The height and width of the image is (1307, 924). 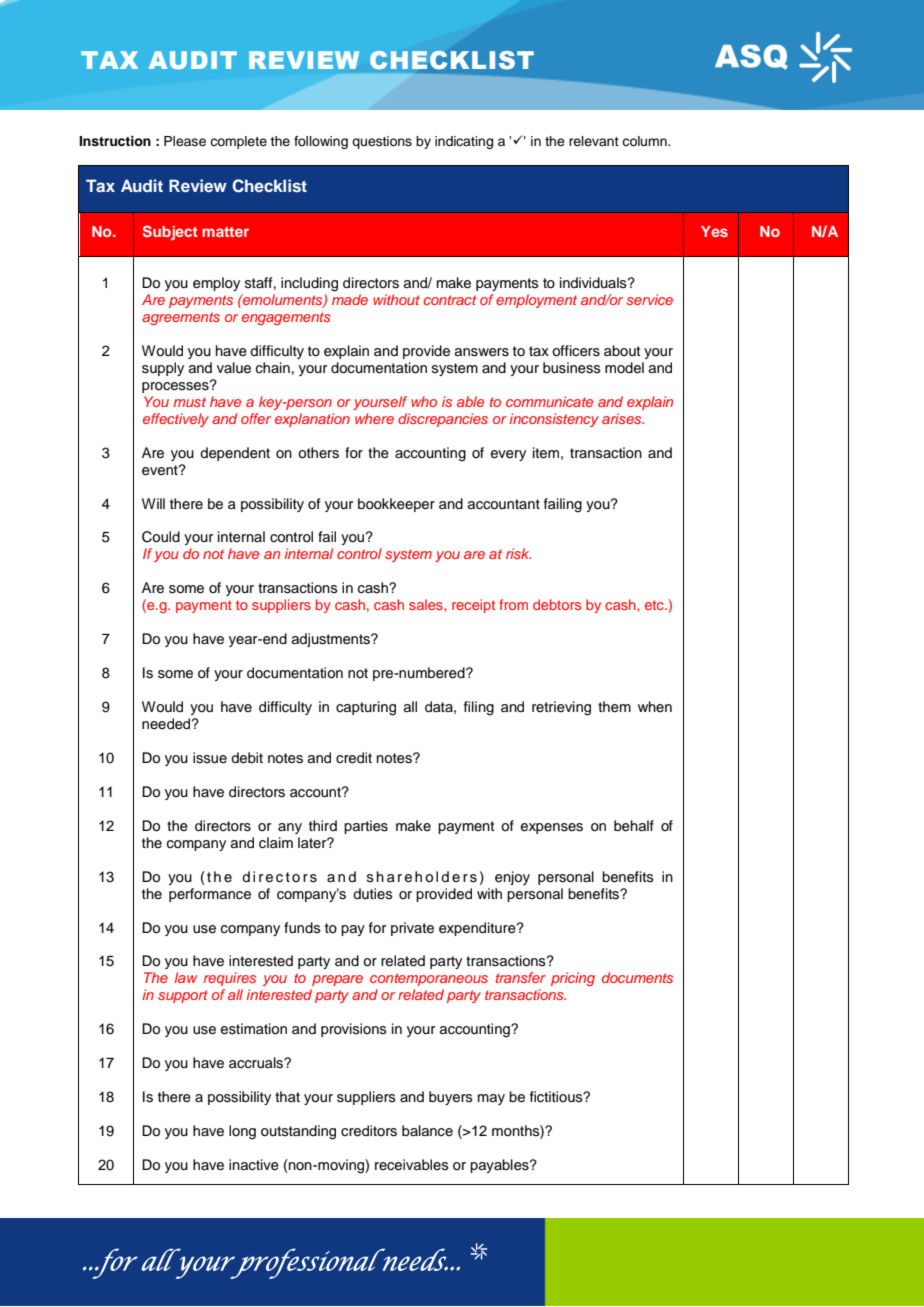 What do you see at coordinates (161, 537) in the image?
I see `Could` at bounding box center [161, 537].
